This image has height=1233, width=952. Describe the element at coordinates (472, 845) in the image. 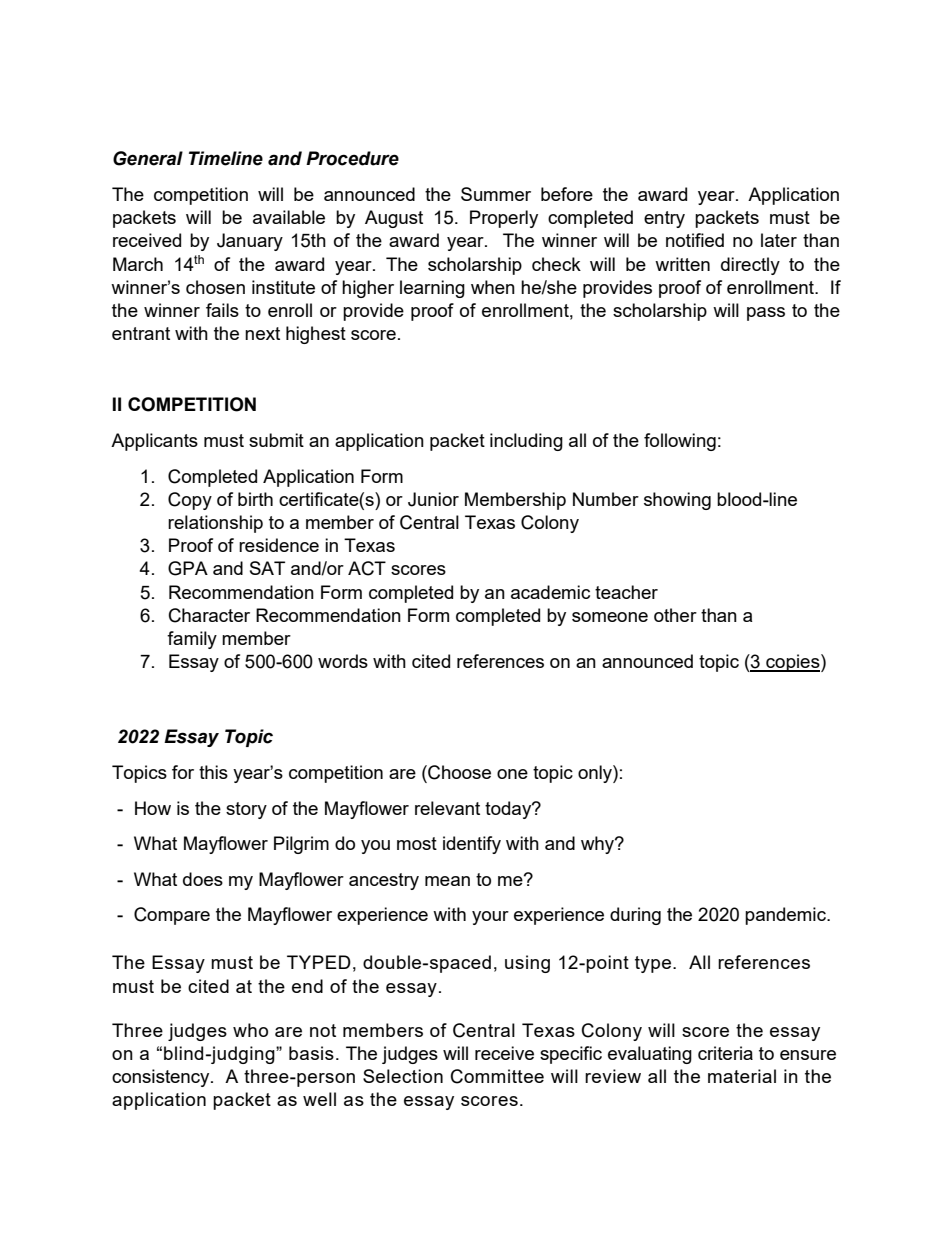

I see `identify` at that location.
